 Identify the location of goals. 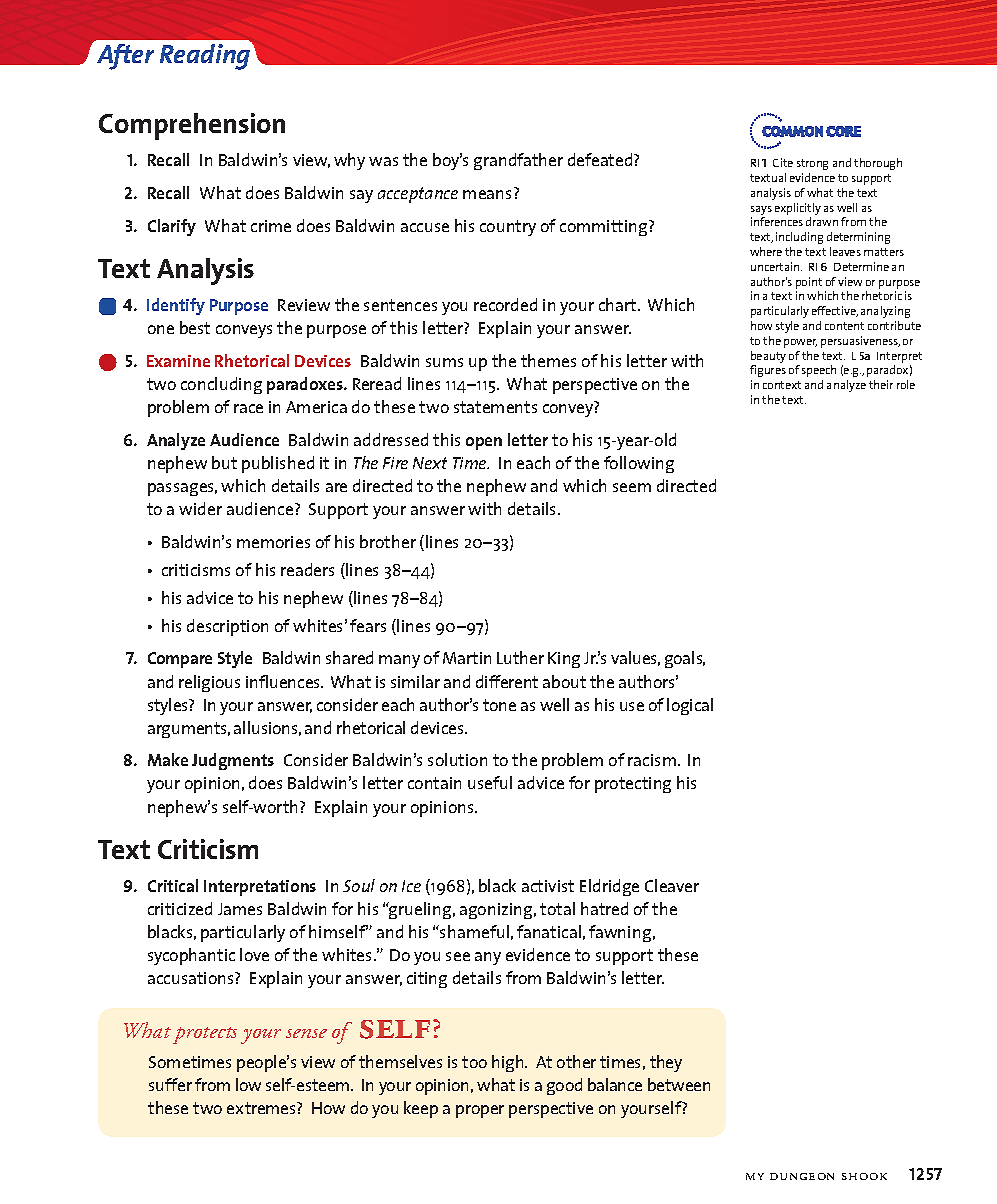
(685, 659).
